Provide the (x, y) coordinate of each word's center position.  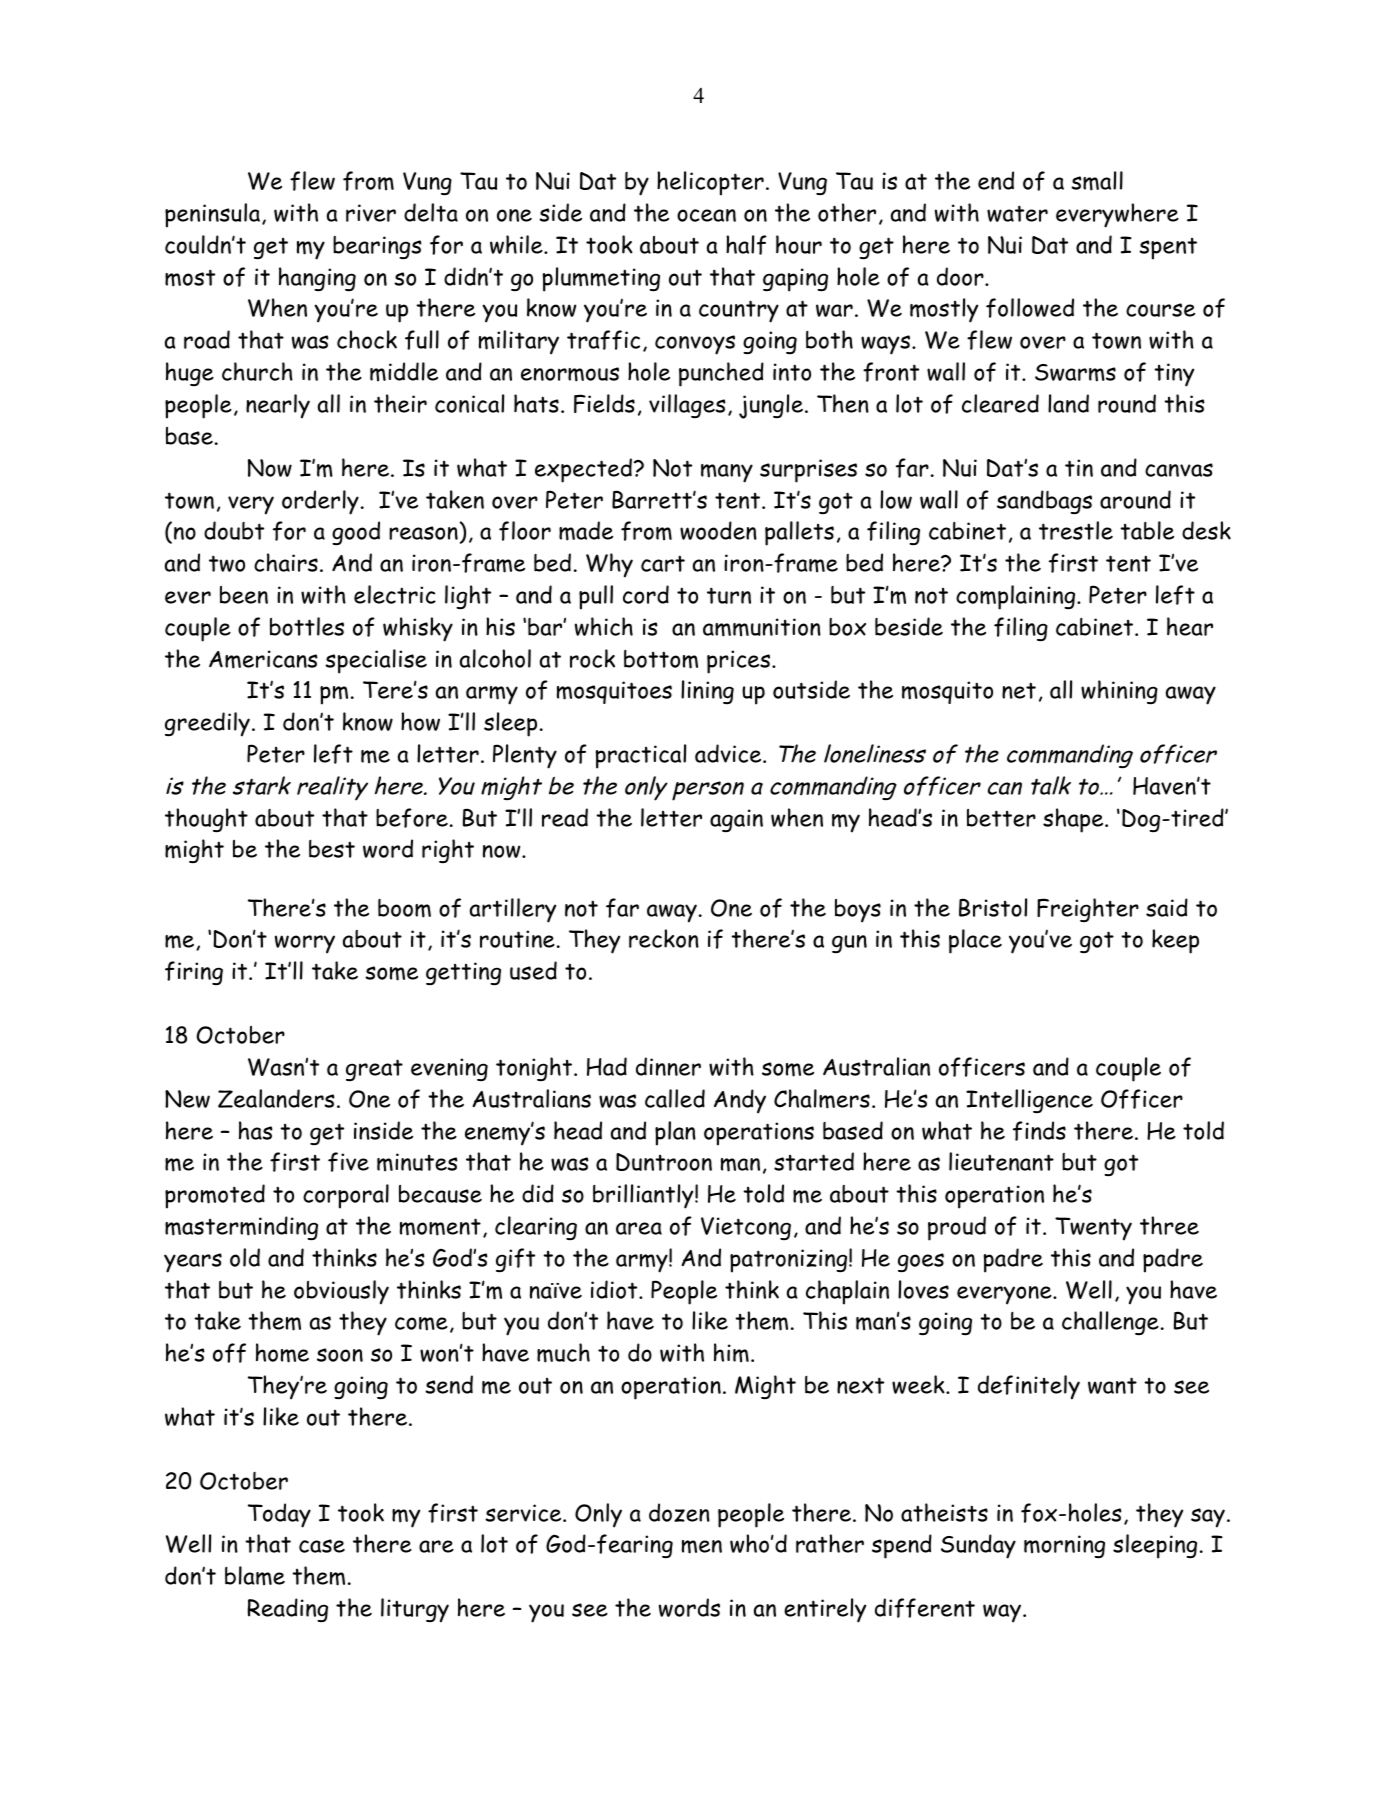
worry (305, 944)
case (322, 1546)
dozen (679, 1512)
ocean (706, 215)
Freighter (1088, 910)
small (1097, 181)
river (371, 213)
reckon (664, 938)
